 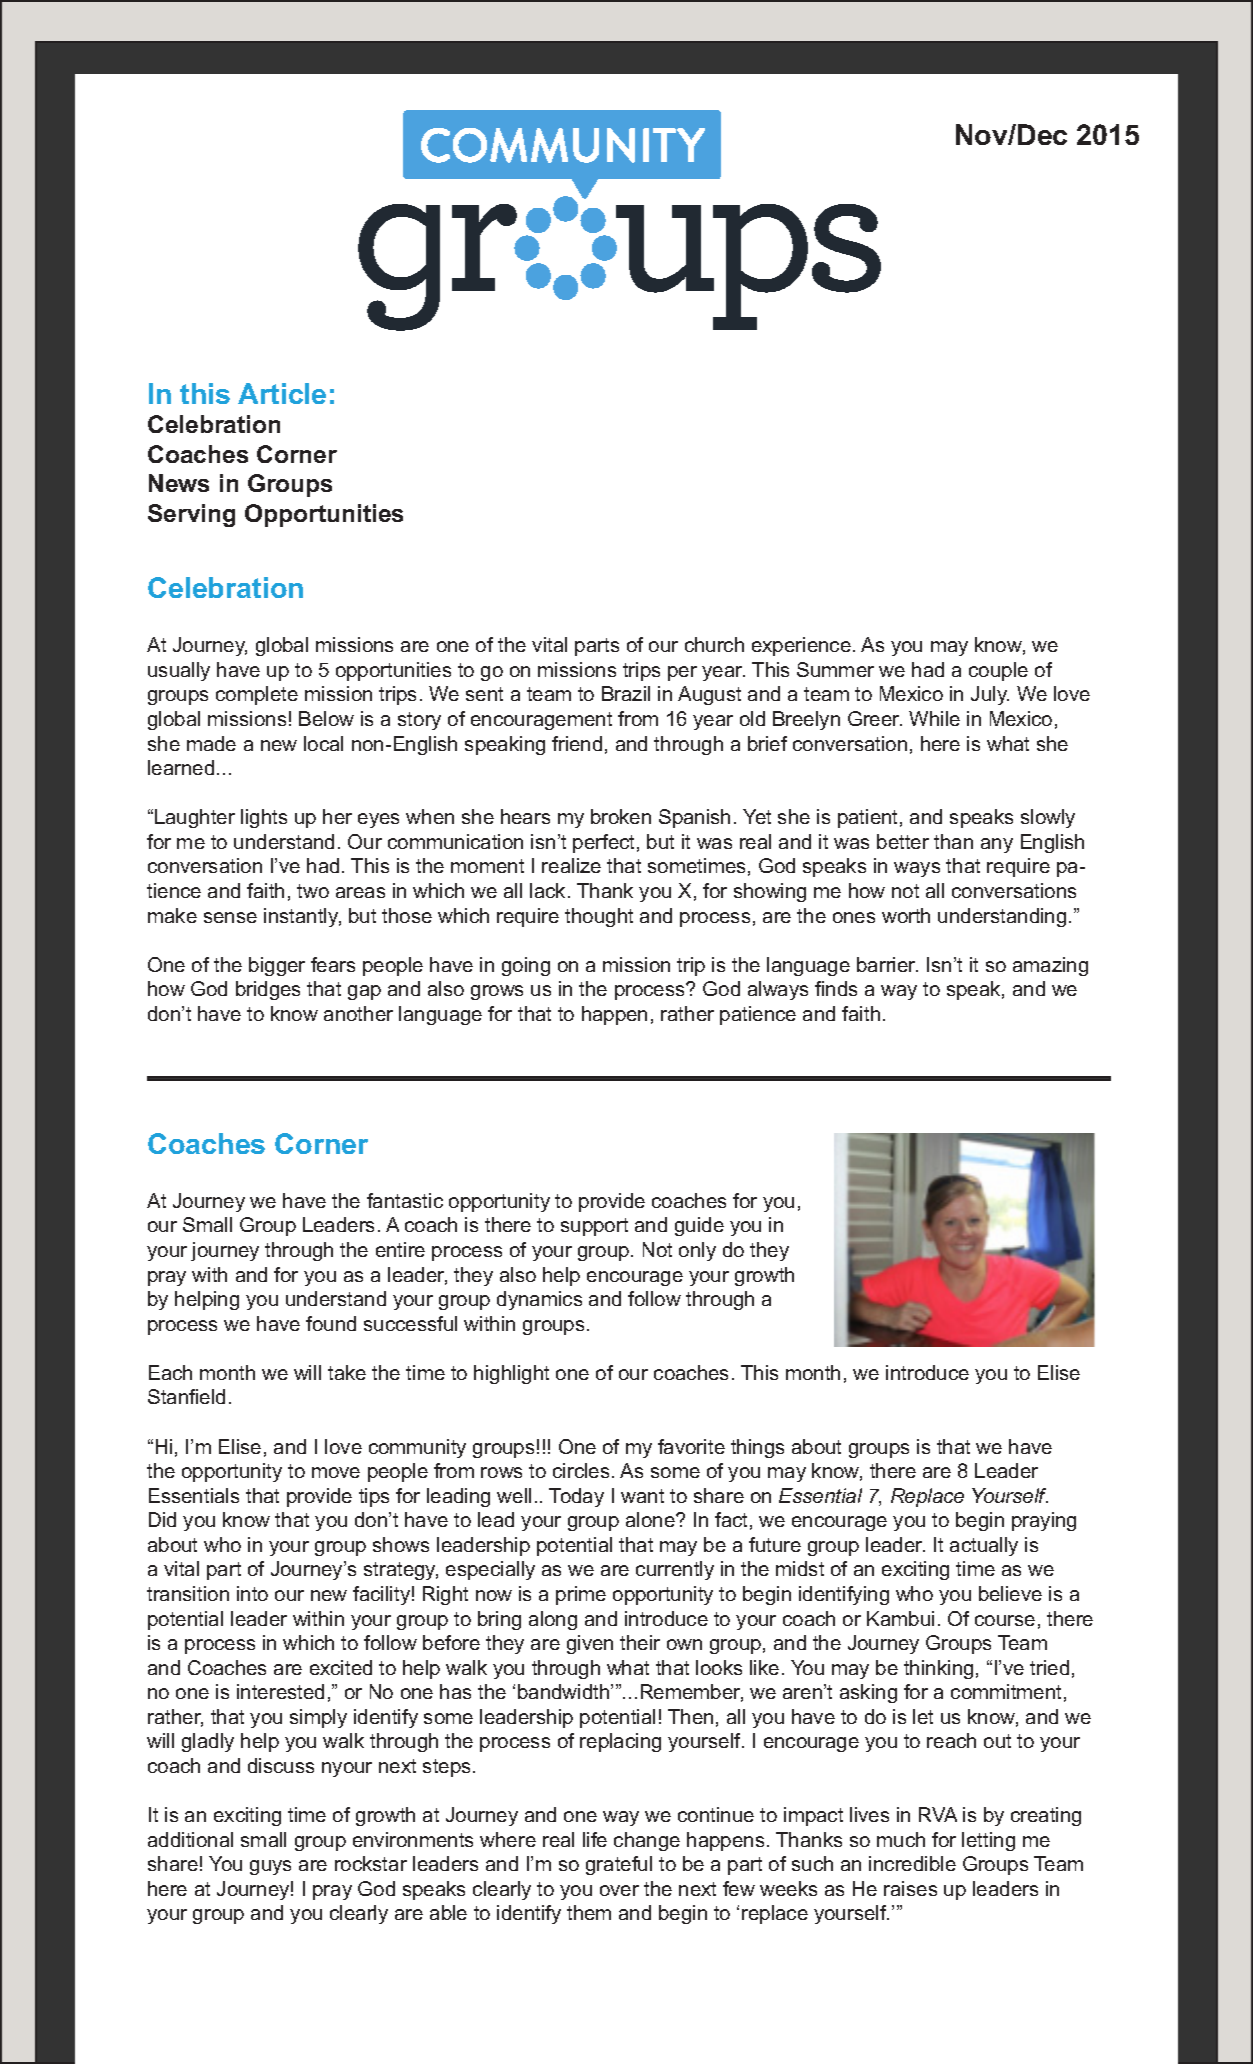 I want to click on thought, so click(x=599, y=917).
